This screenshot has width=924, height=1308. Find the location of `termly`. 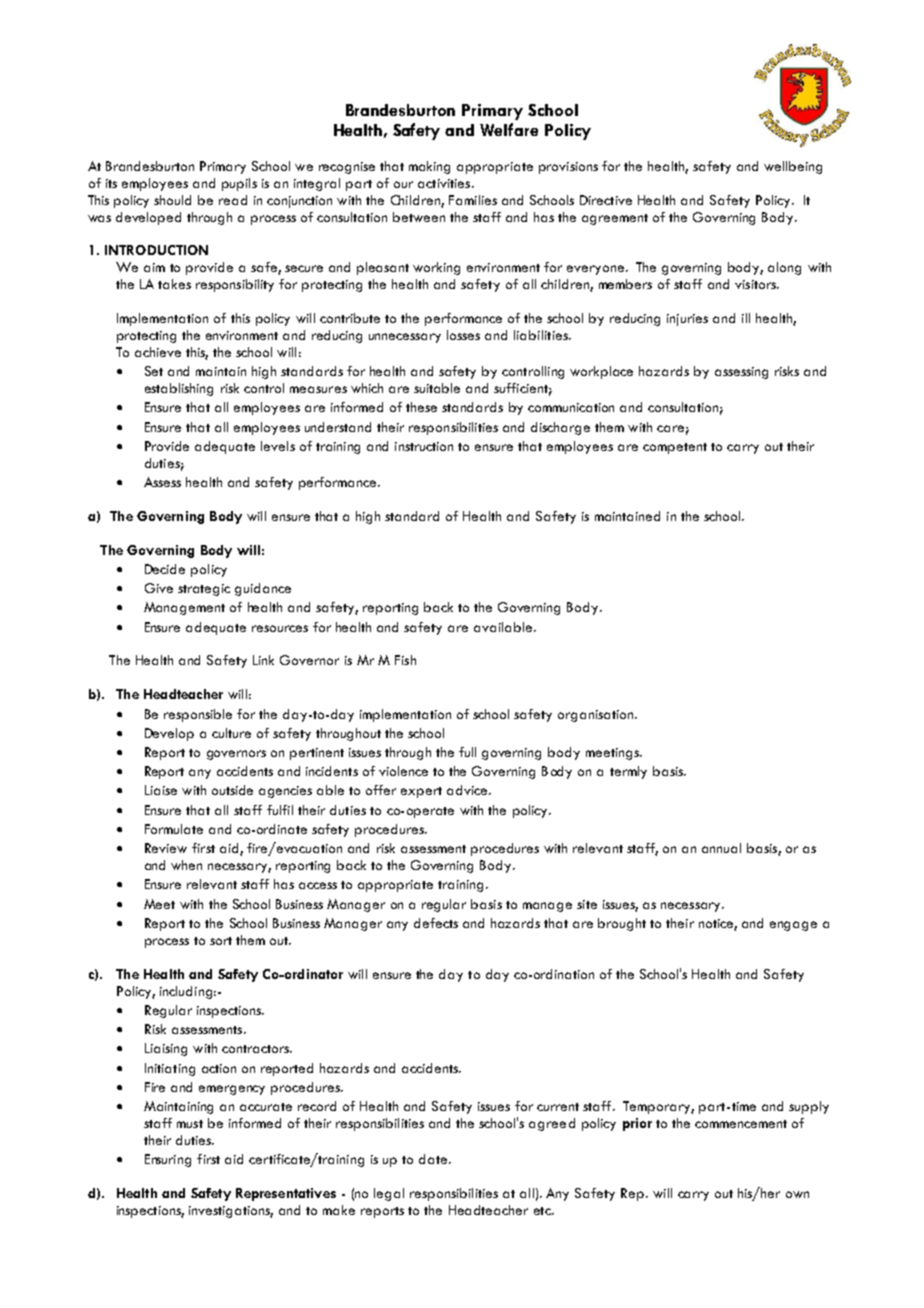

termly is located at coordinates (628, 772).
